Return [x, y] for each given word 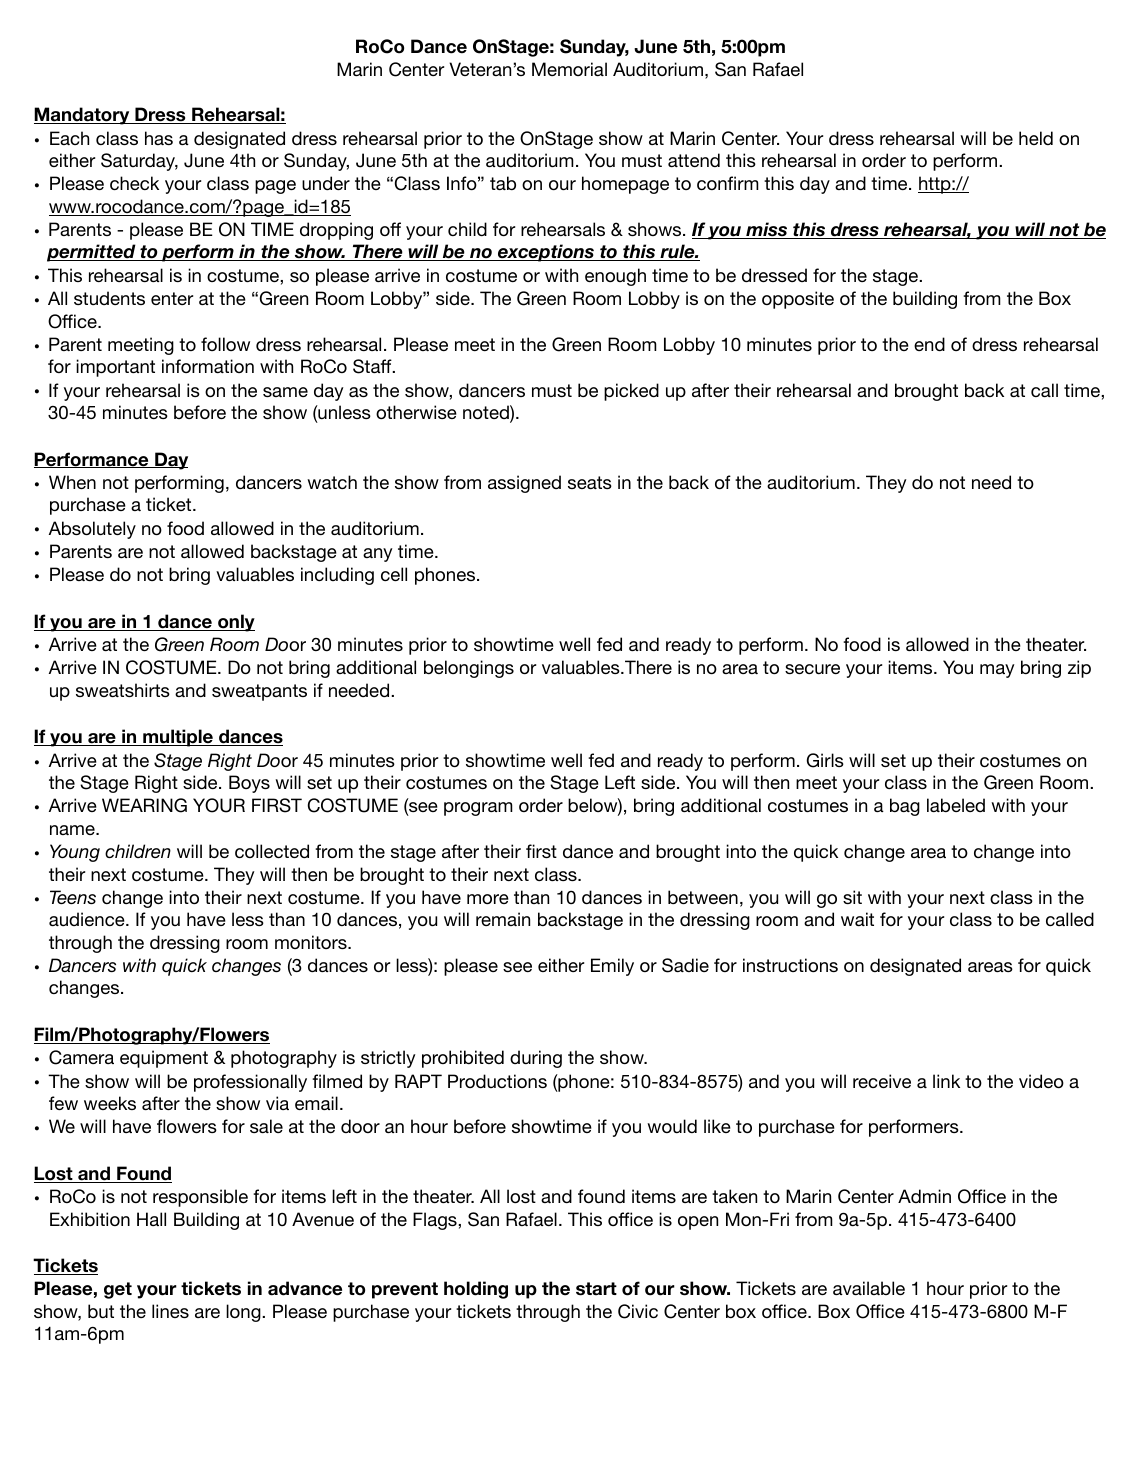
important [115, 368]
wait [857, 919]
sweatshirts [123, 690]
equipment [164, 1059]
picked [631, 392]
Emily [612, 967]
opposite [798, 300]
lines [170, 1311]
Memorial [569, 69]
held [1036, 138]
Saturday [139, 162]
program [478, 809]
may [997, 671]
